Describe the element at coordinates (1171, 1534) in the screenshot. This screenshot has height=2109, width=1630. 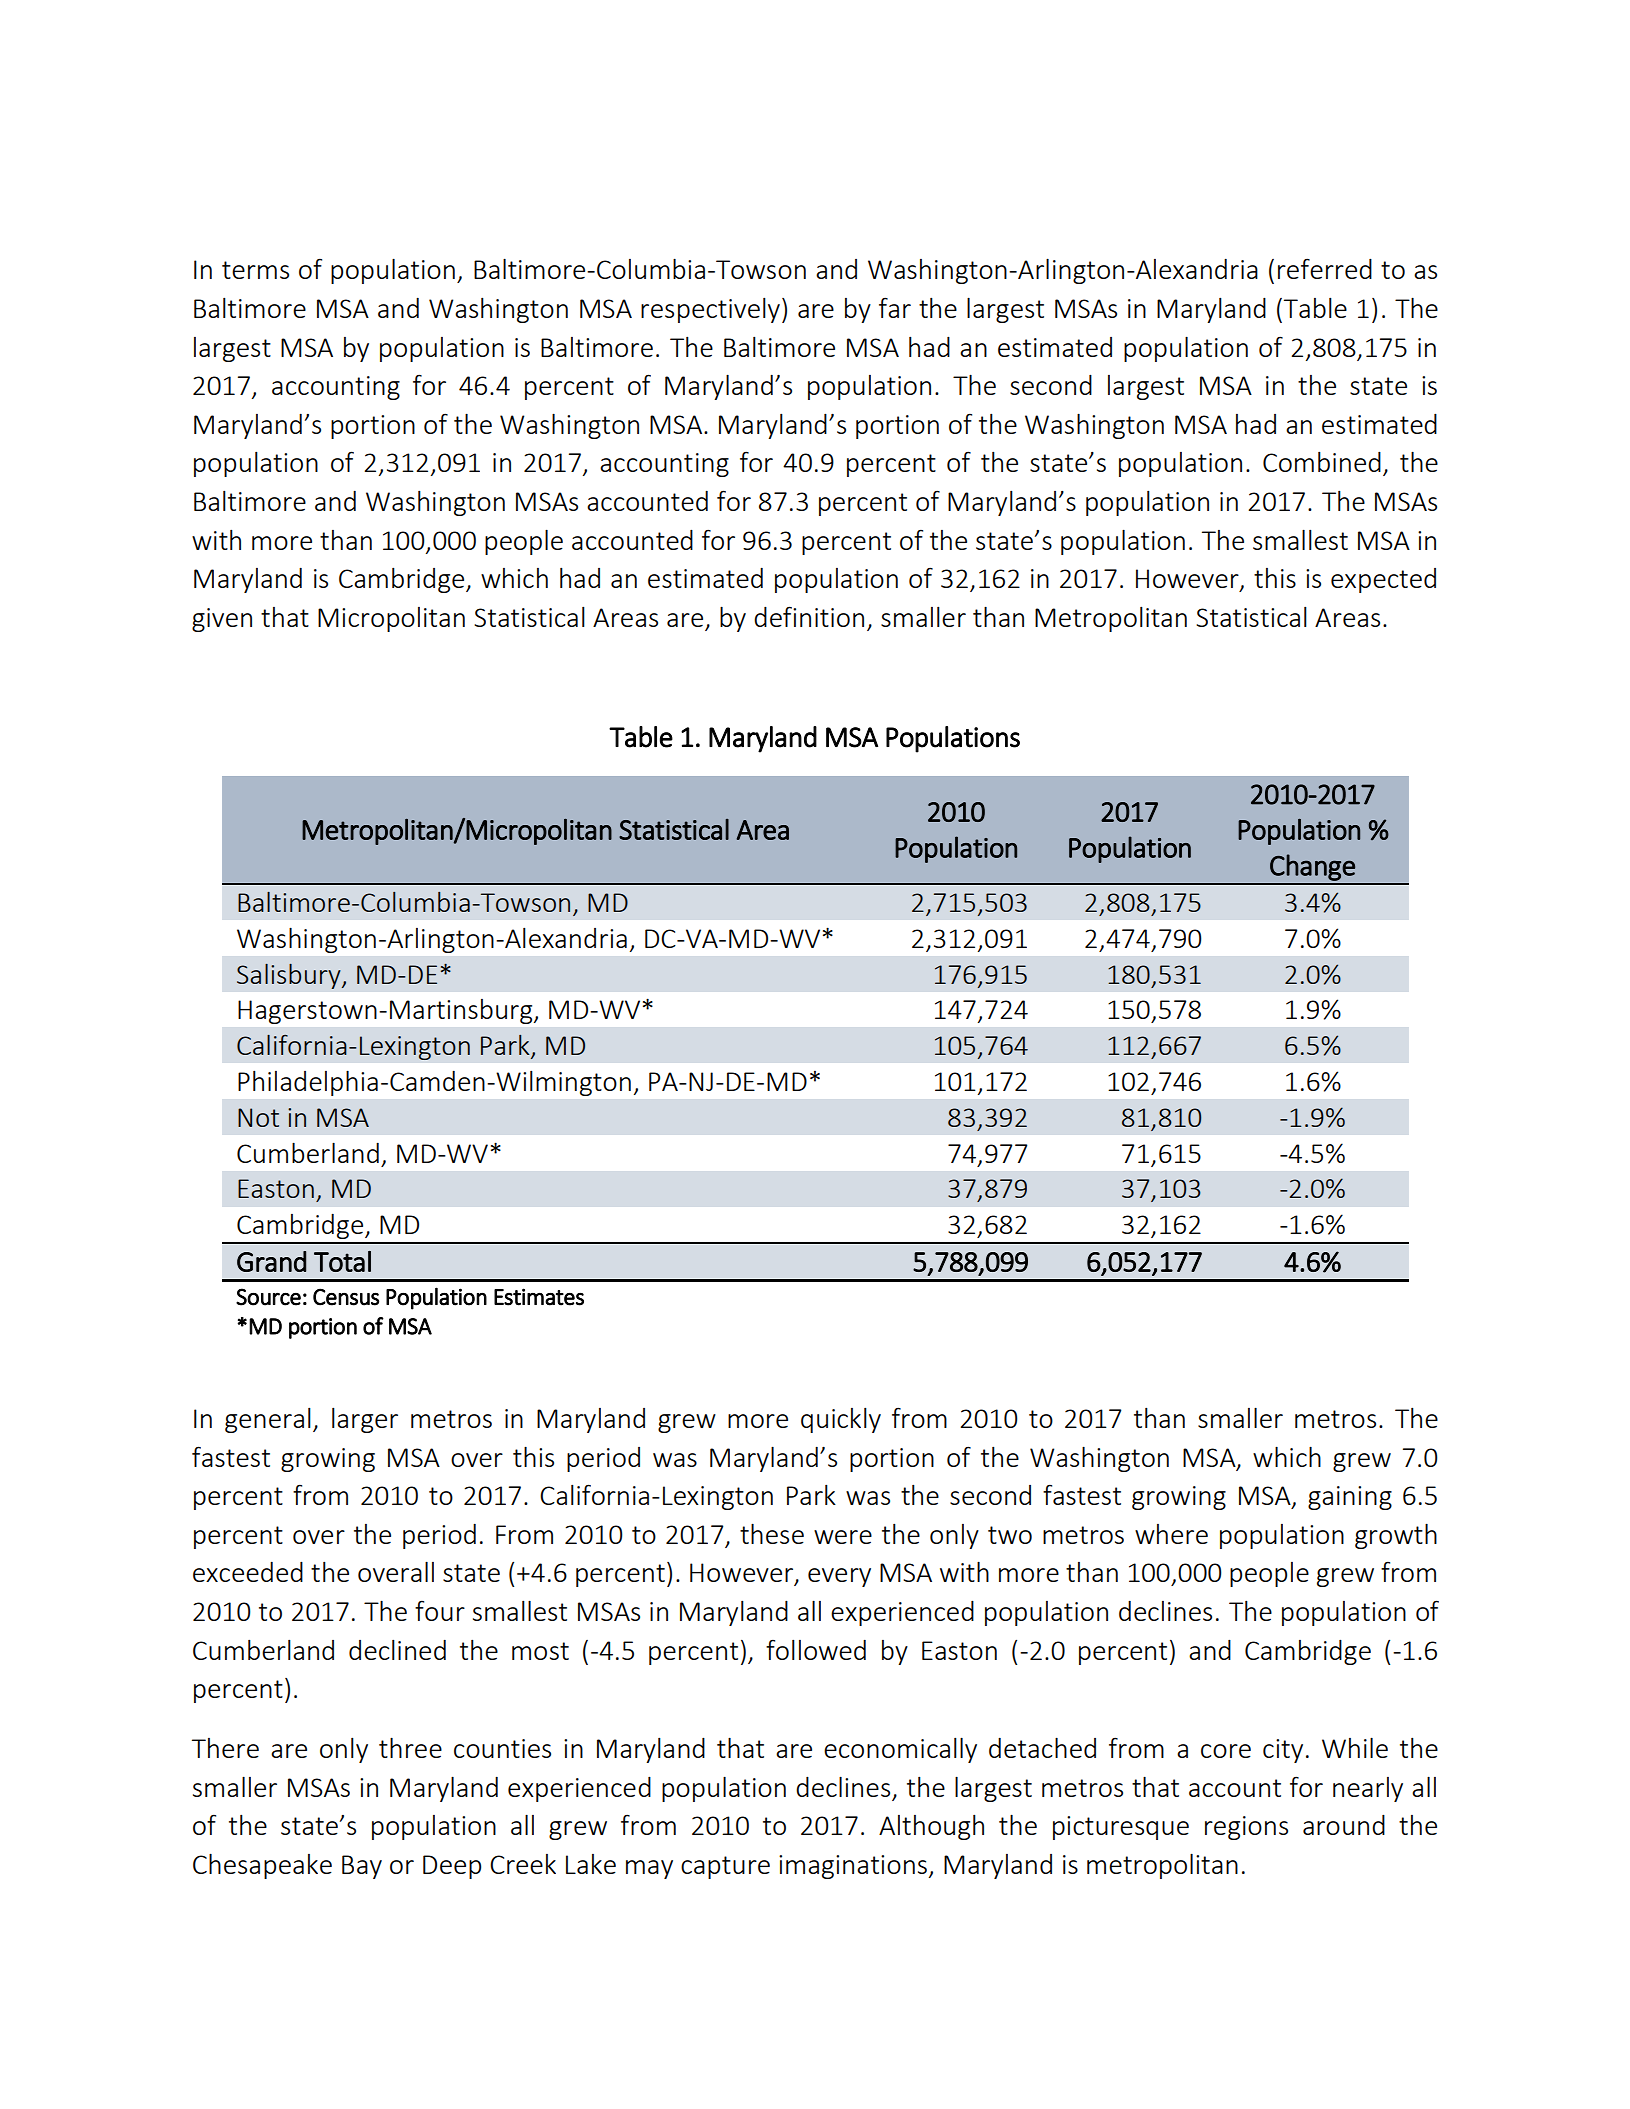
I see `where` at that location.
